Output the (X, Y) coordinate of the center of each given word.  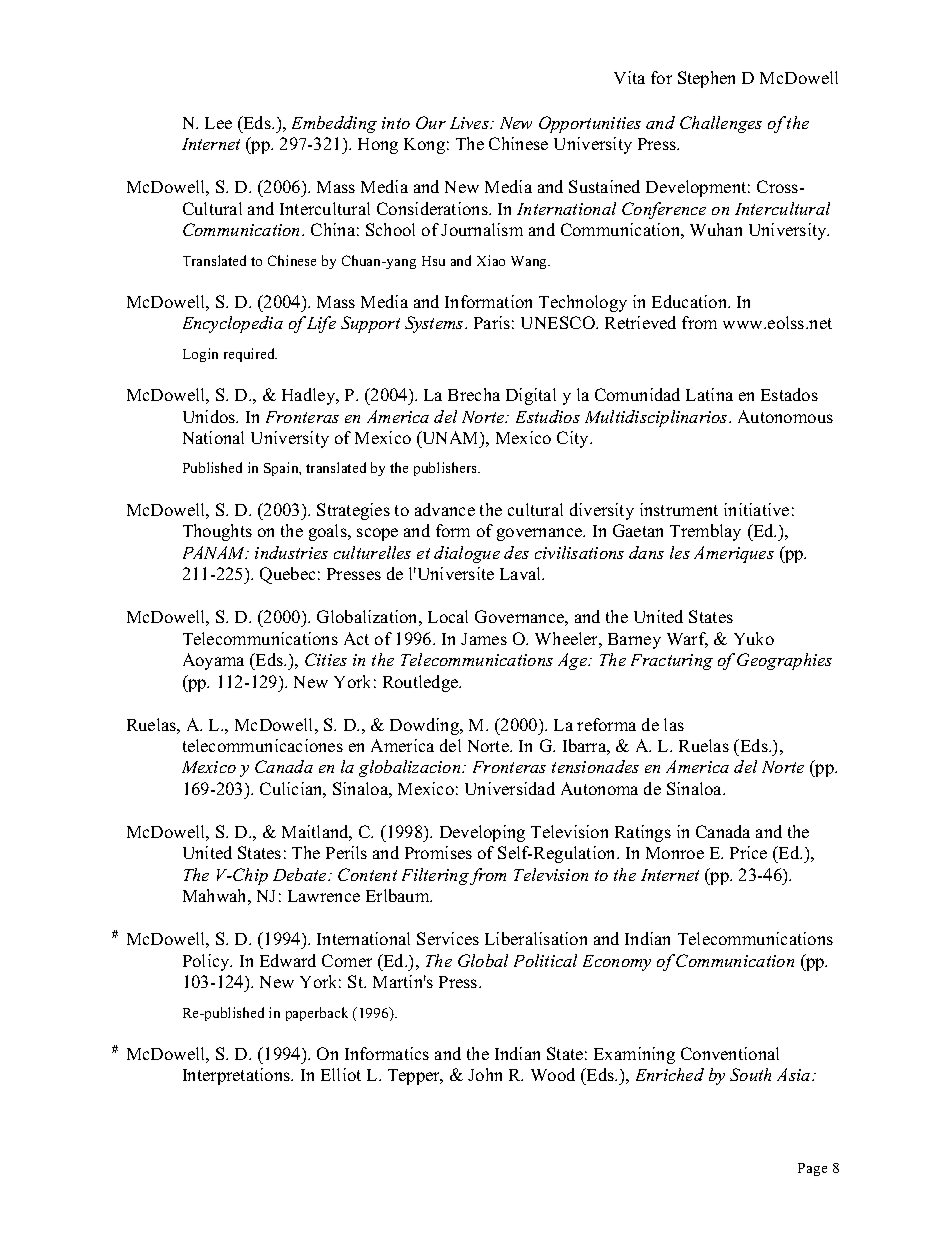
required (250, 355)
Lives (470, 123)
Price (748, 852)
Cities (326, 659)
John (485, 1074)
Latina (709, 394)
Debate (301, 874)
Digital (531, 396)
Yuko (754, 638)
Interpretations (238, 1076)
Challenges (721, 124)
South (750, 1074)
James (484, 639)
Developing (482, 833)
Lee (218, 123)
